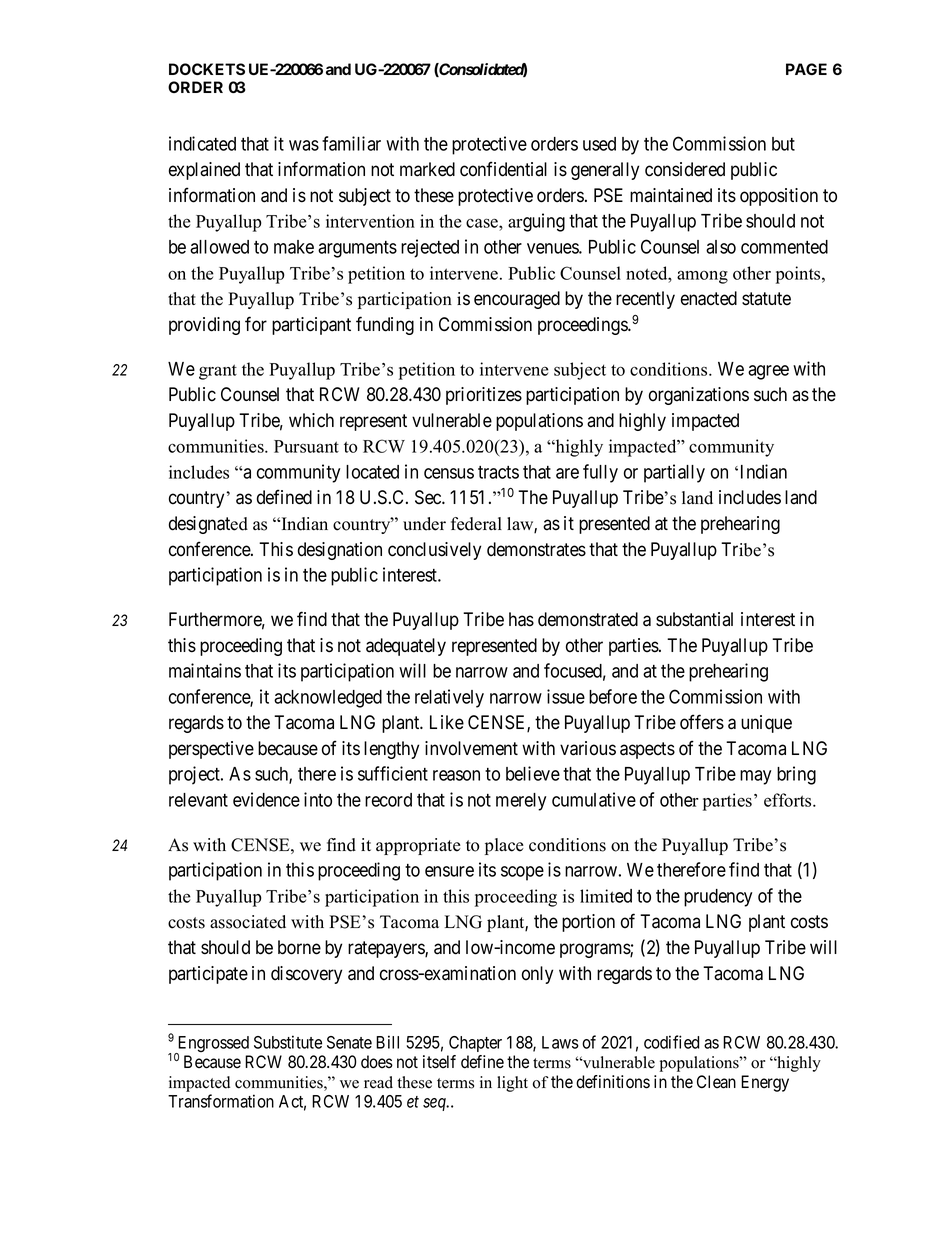 The height and width of the image is (1233, 952). I want to click on perspective, so click(211, 750).
